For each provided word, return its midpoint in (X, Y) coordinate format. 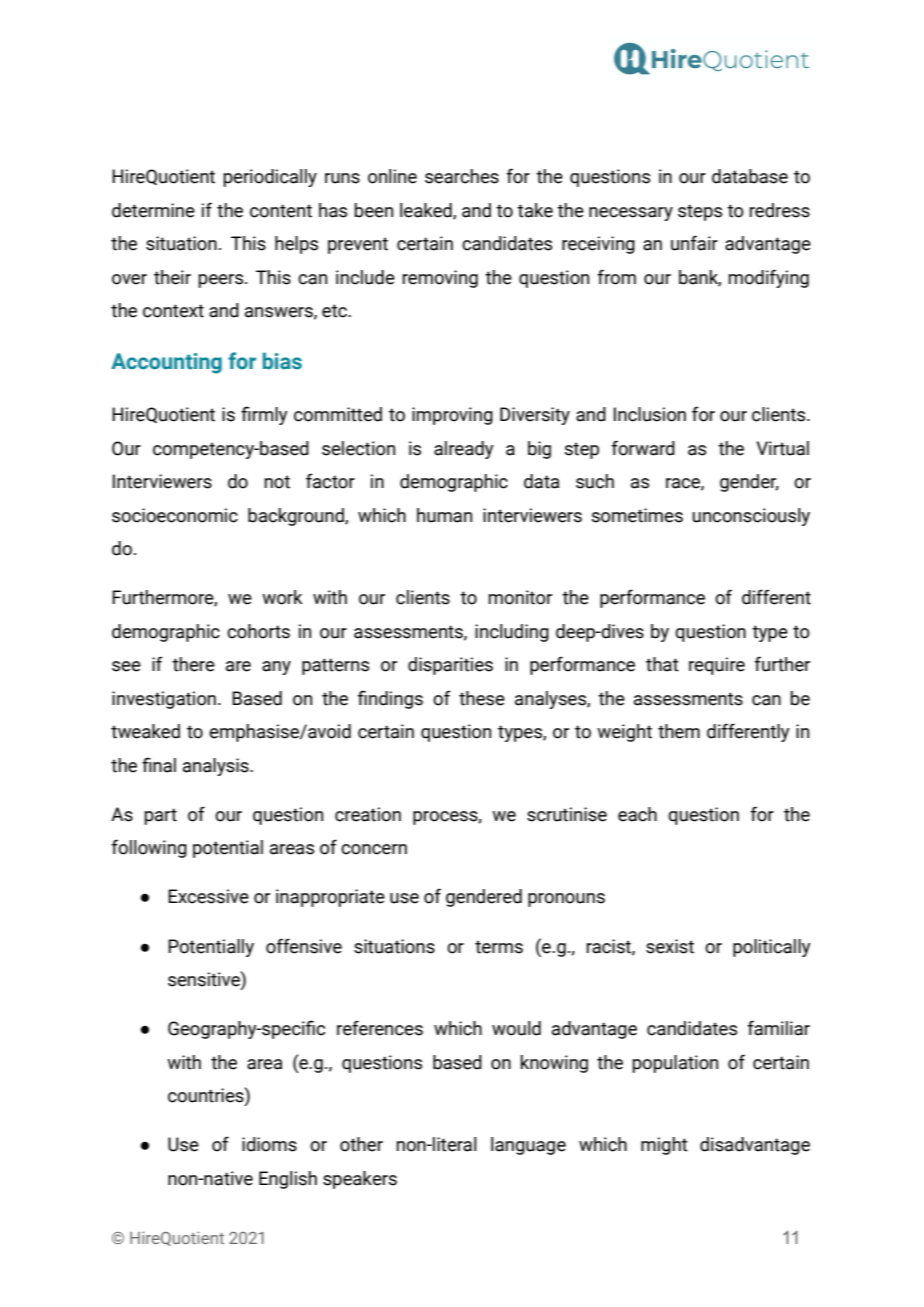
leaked (427, 211)
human (444, 515)
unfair (694, 243)
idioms (269, 1144)
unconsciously (751, 517)
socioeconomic (175, 515)
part (160, 816)
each (637, 814)
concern (374, 849)
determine (153, 210)
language (528, 1146)
